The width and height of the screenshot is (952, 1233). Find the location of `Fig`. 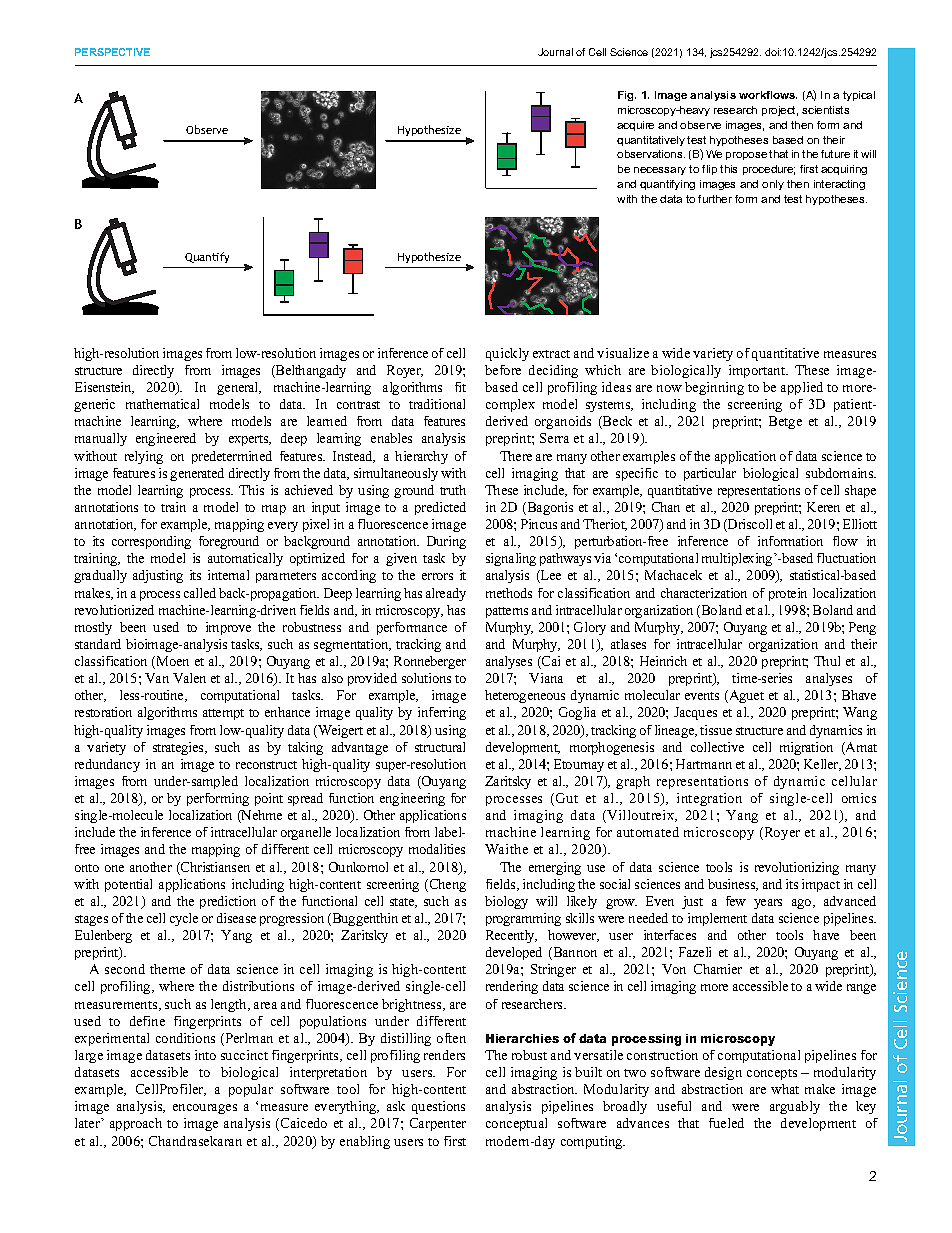

Fig is located at coordinates (627, 96).
